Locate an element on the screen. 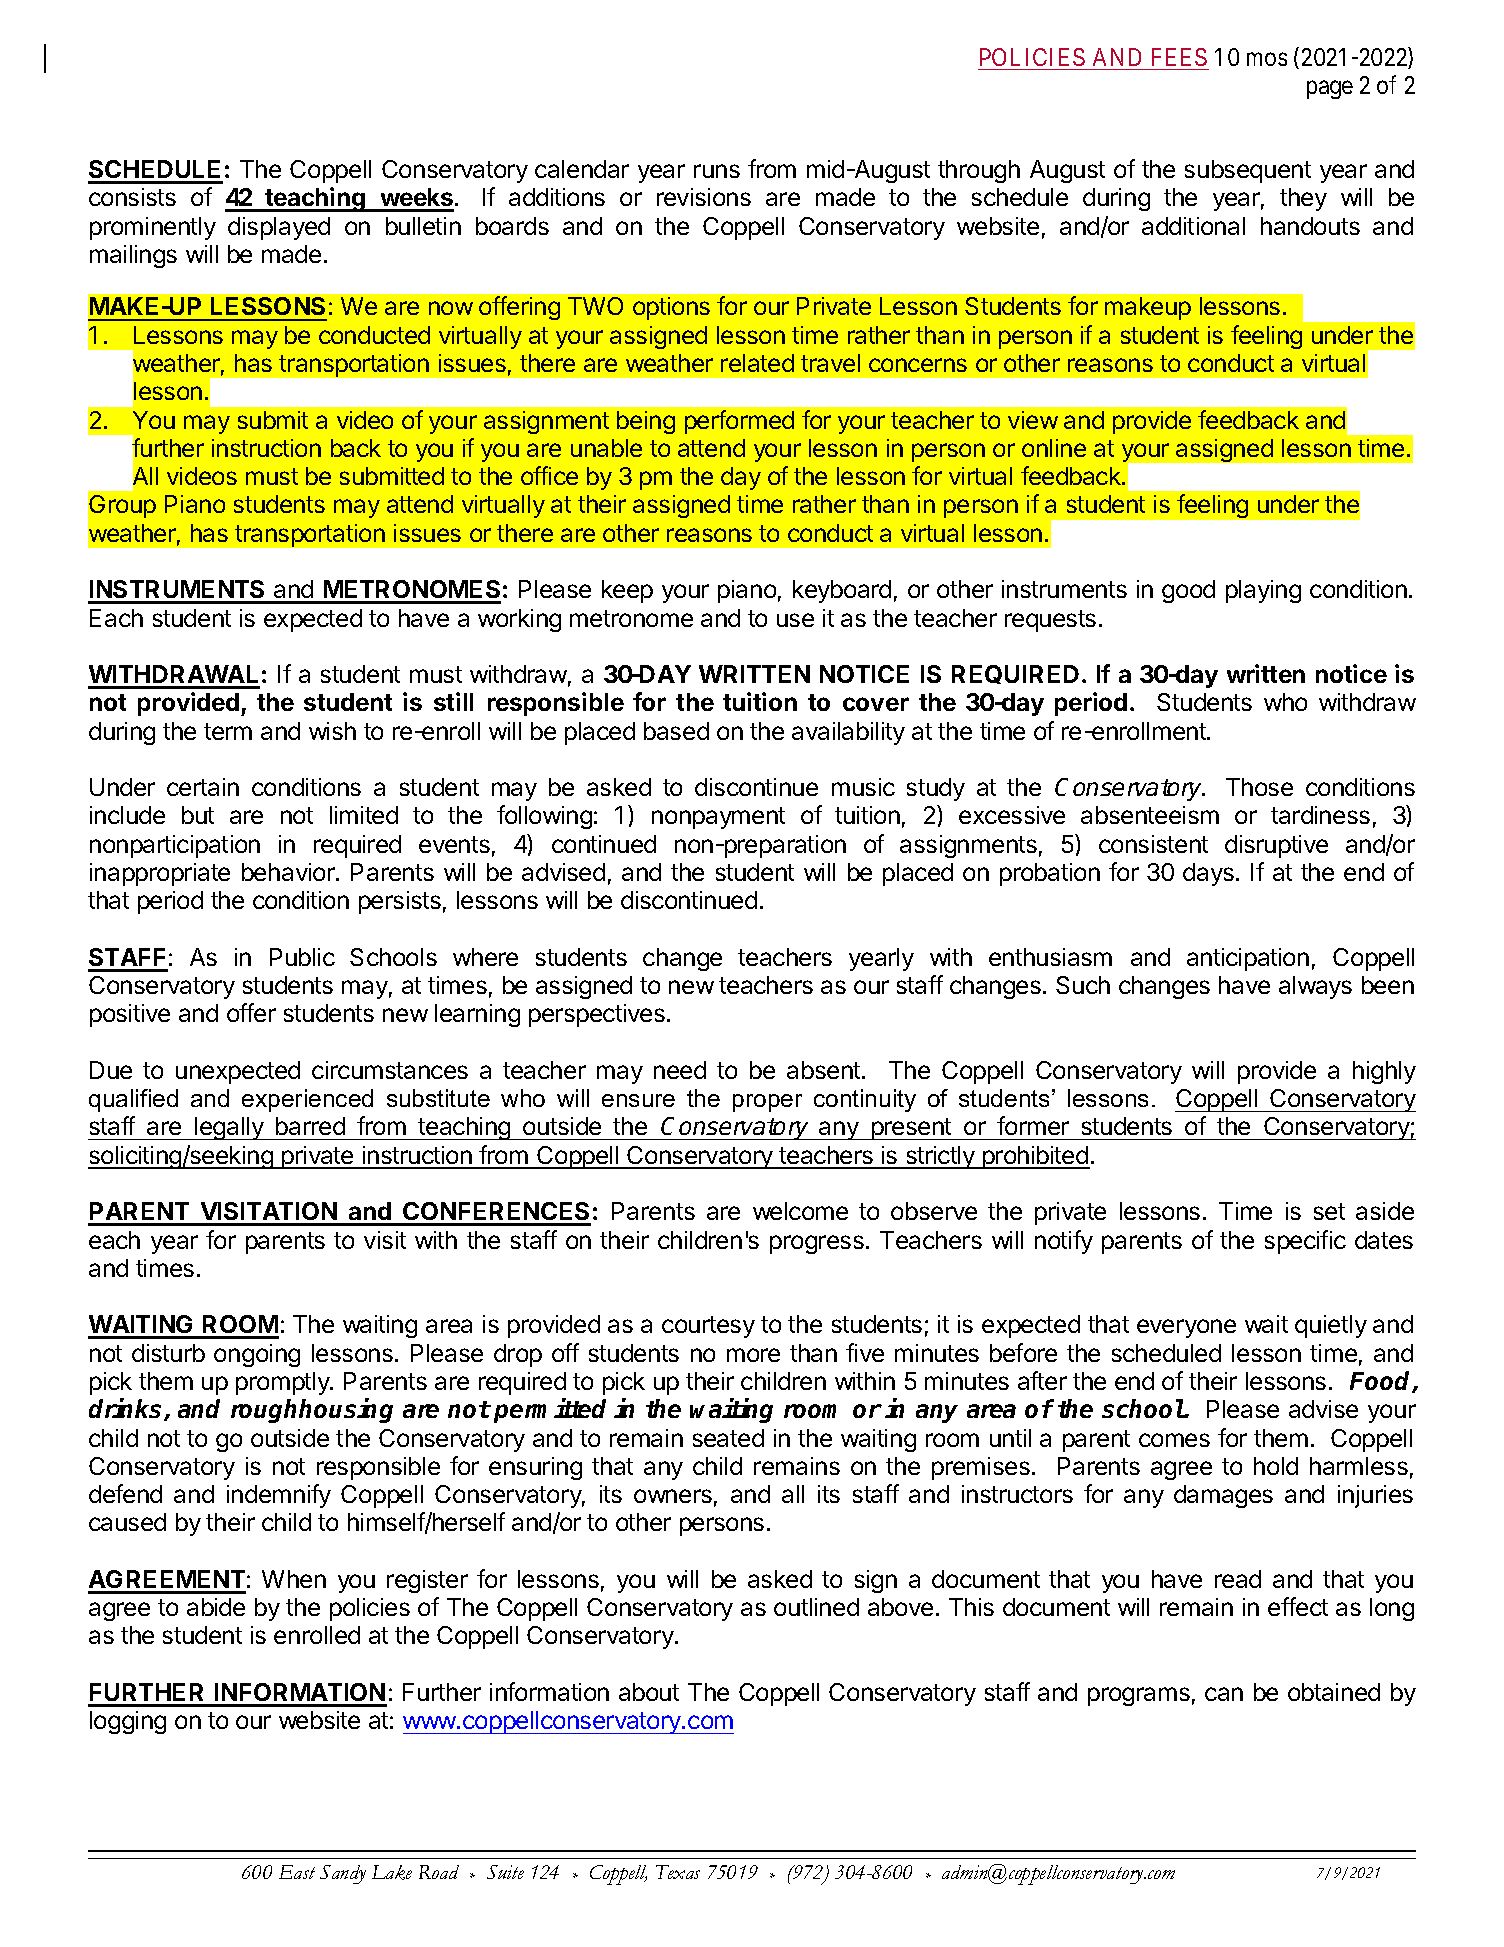  runs is located at coordinates (717, 171).
